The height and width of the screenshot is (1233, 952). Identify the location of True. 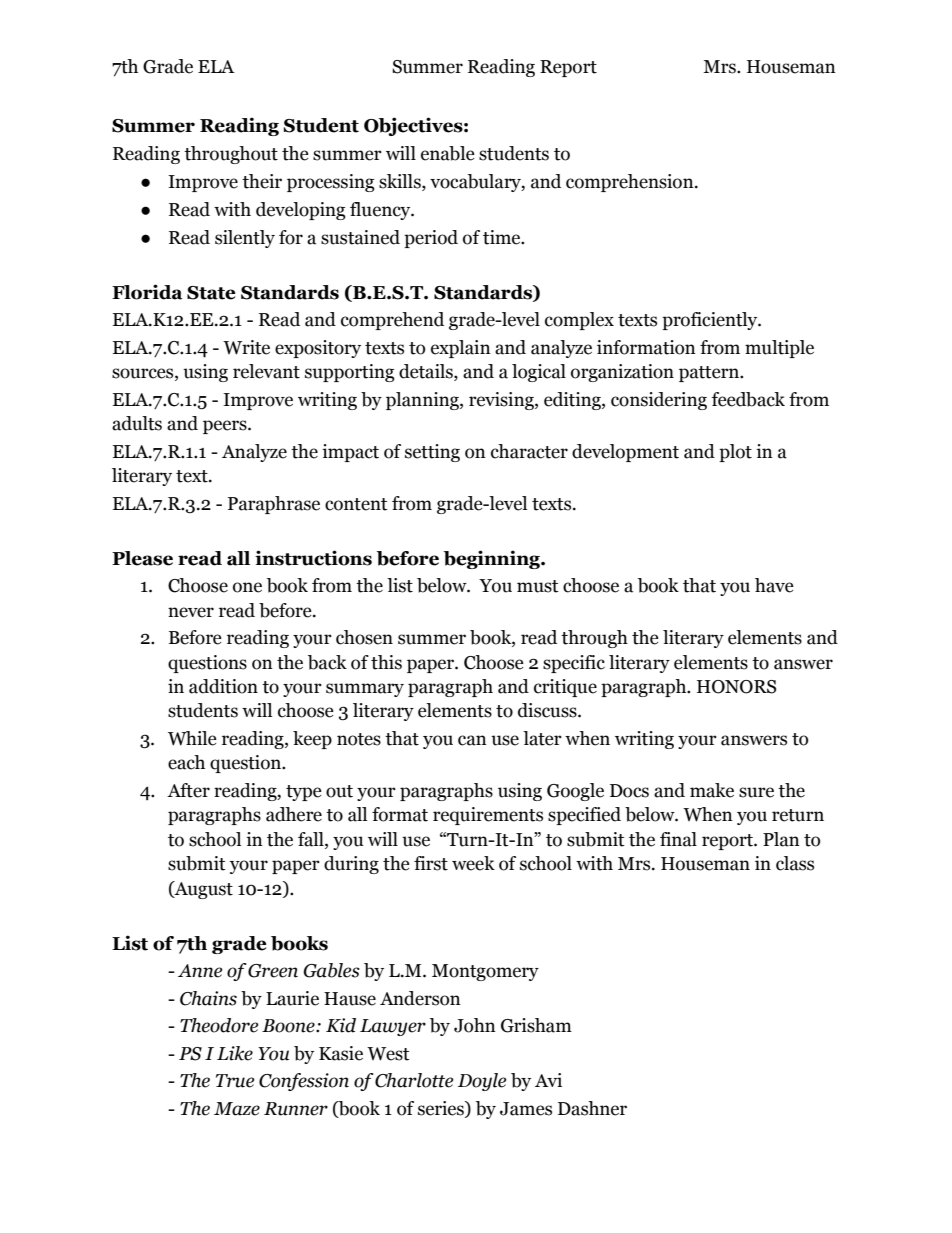
(235, 1081).
